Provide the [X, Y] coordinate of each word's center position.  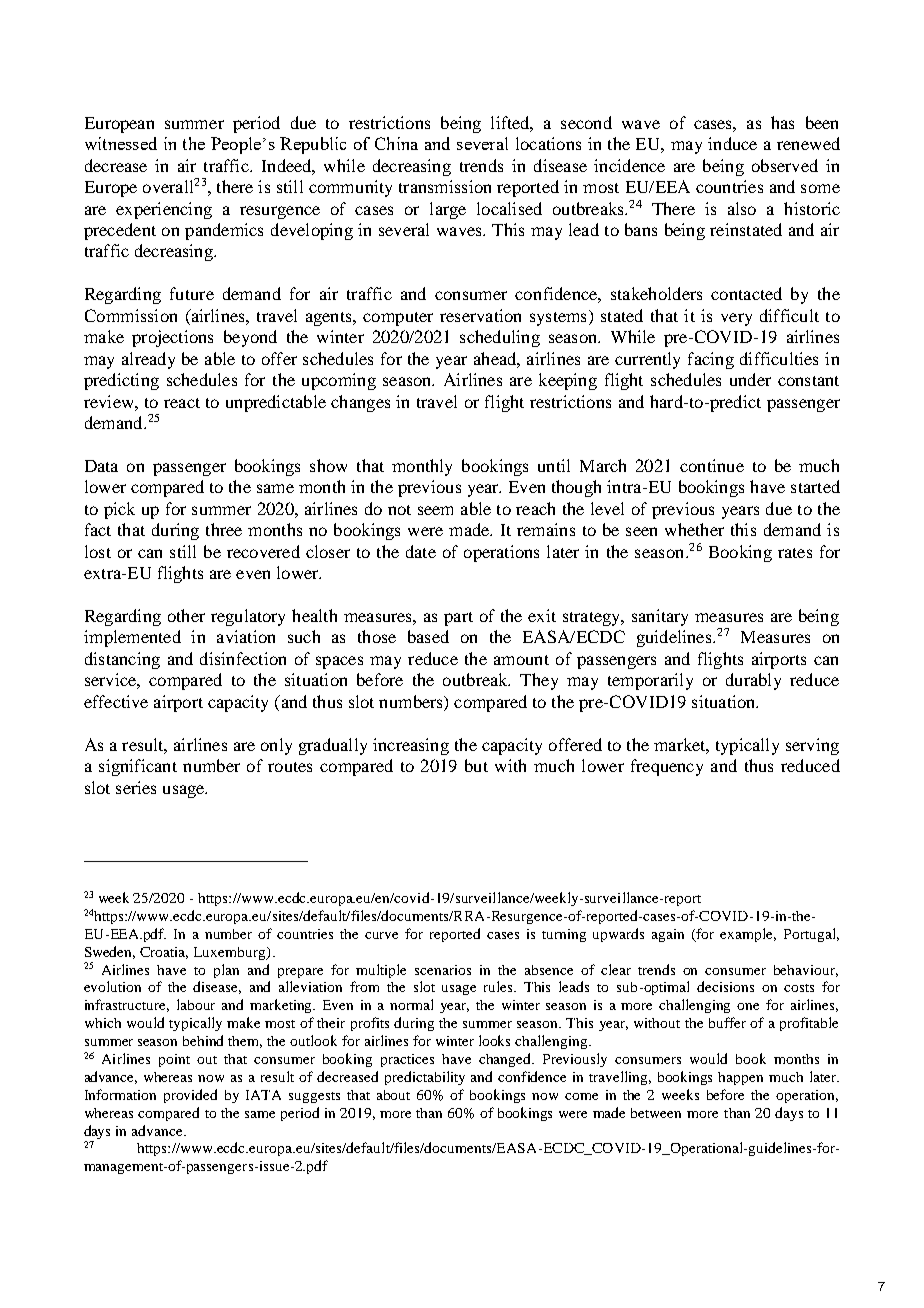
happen [740, 1078]
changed [506, 1060]
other [186, 615]
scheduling [500, 338]
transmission [445, 186]
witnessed [121, 143]
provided [190, 1096]
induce [732, 143]
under [750, 379]
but [476, 765]
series [136, 787]
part [458, 619]
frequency [667, 767]
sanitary [660, 617]
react [182, 403]
